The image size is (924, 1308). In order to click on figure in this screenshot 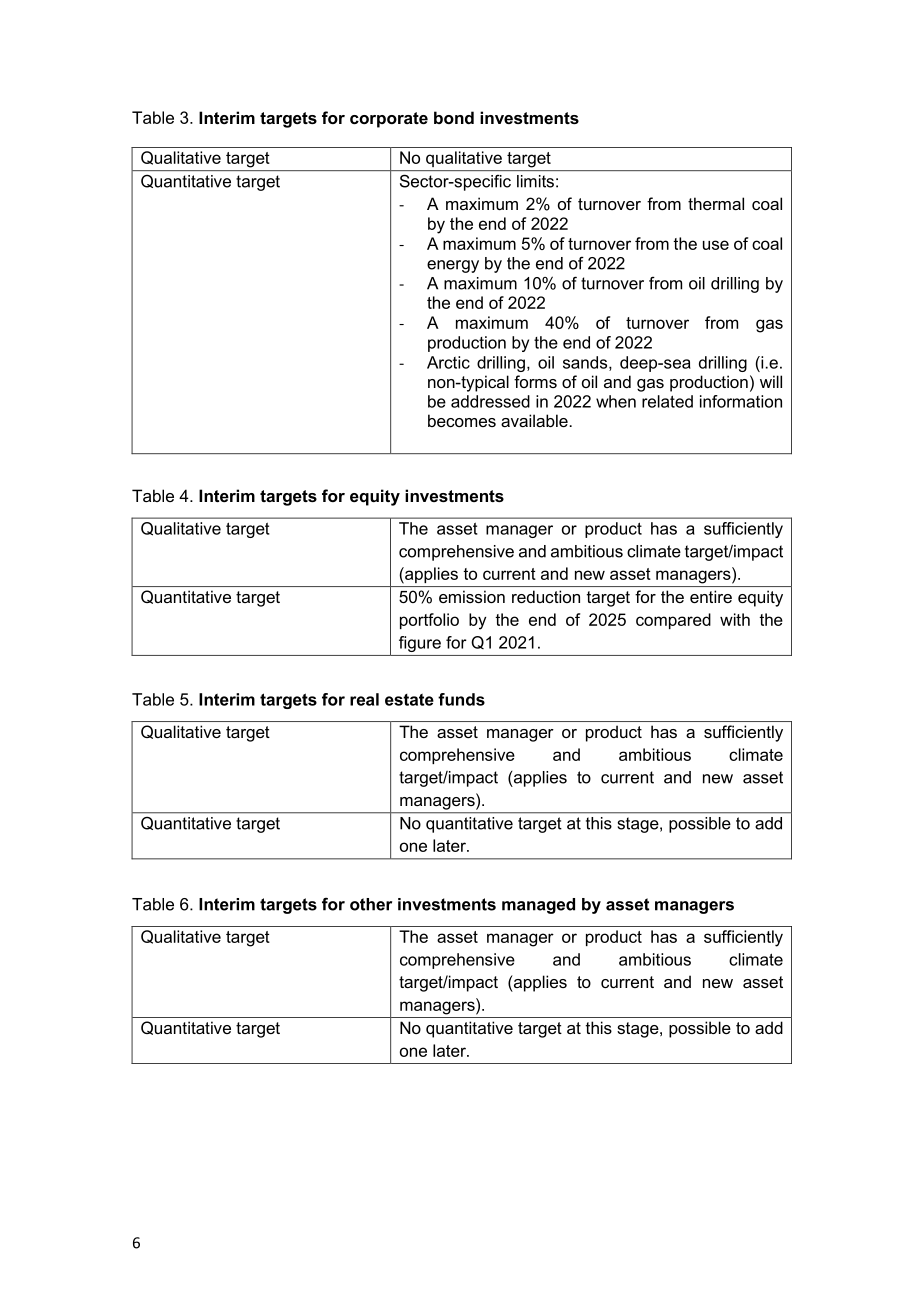, I will do `click(420, 644)`.
